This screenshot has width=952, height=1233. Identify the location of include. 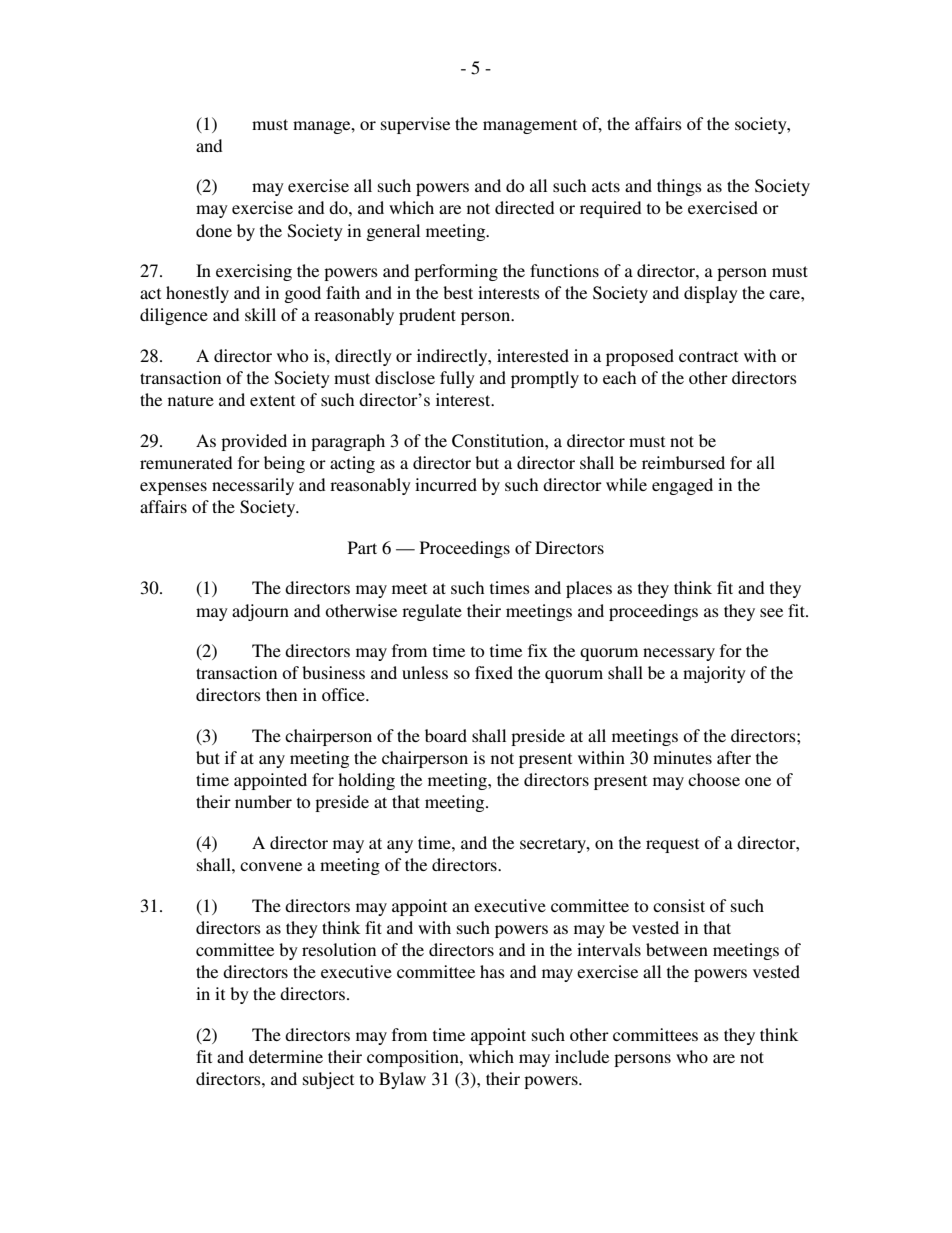
(582, 1056).
